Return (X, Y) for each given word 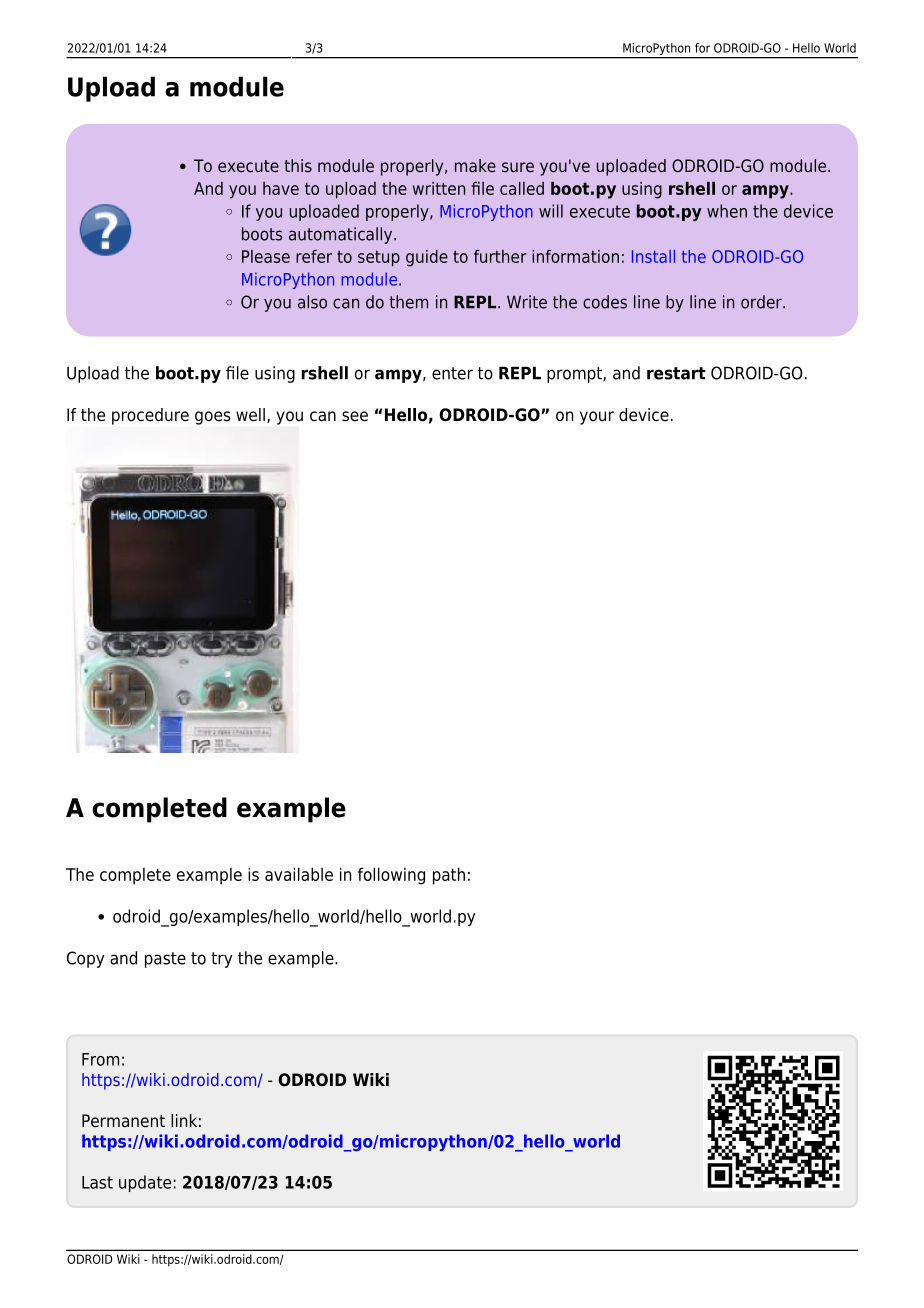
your (597, 418)
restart (676, 373)
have (281, 188)
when (727, 211)
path (449, 876)
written (439, 188)
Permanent (123, 1121)
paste (165, 960)
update (145, 1183)
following (391, 876)
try (221, 960)
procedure (150, 416)
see (355, 416)
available (299, 874)
